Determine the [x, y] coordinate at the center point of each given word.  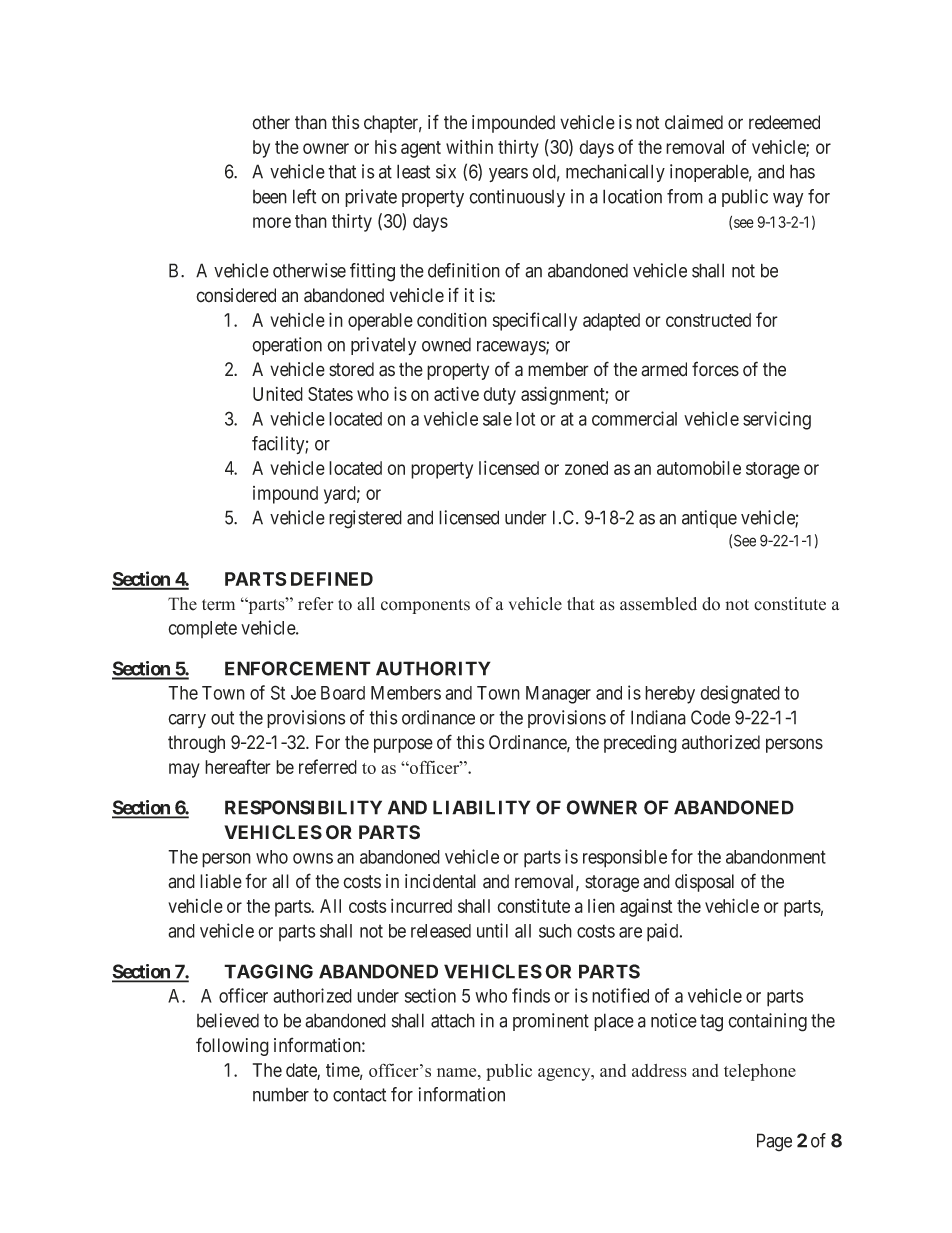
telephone [760, 1072]
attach [453, 1020]
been [270, 197]
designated [740, 694]
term [218, 605]
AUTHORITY [433, 668]
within [469, 147]
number [281, 1095]
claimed [694, 122]
